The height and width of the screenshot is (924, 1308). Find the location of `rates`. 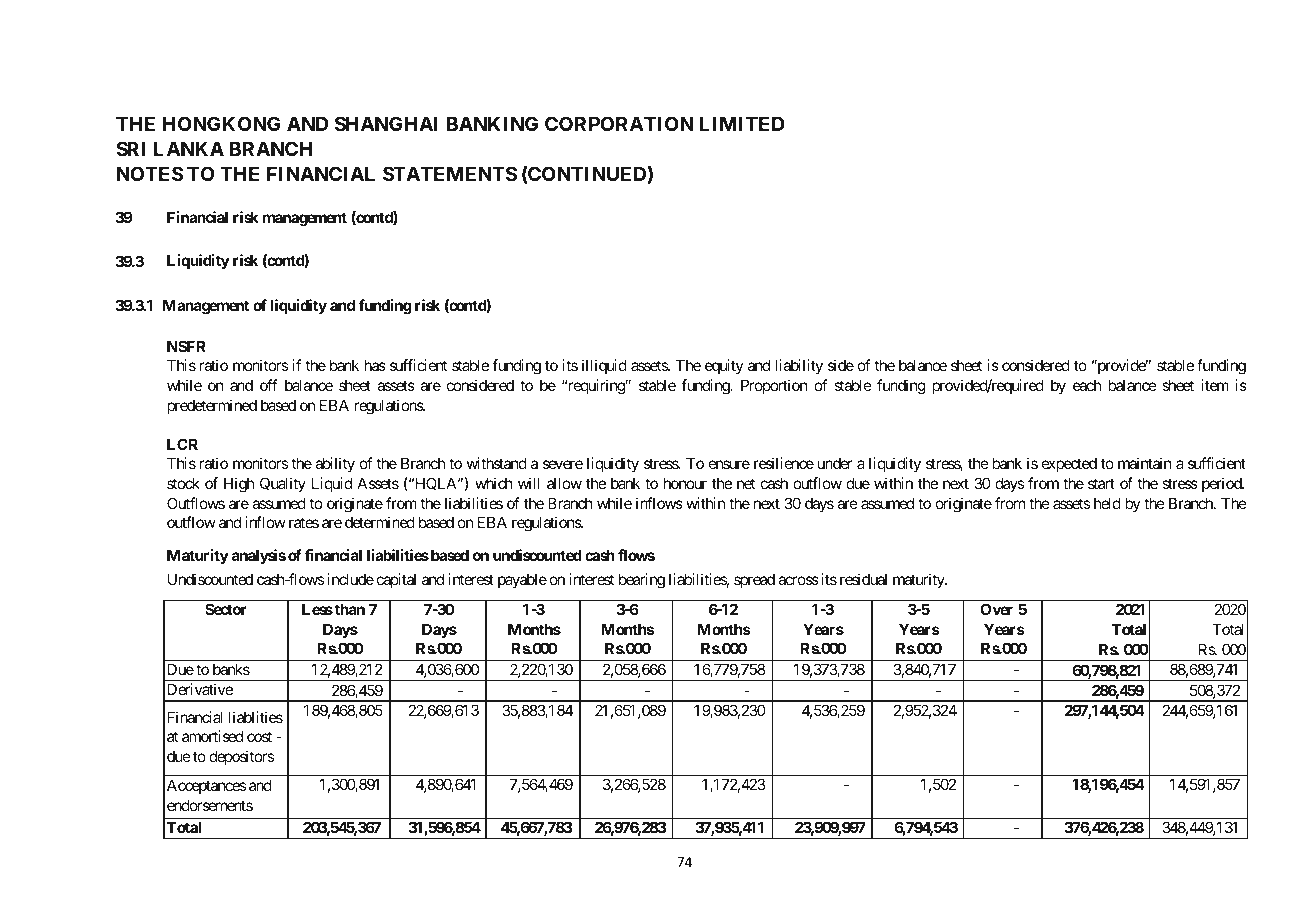

rates is located at coordinates (304, 522).
